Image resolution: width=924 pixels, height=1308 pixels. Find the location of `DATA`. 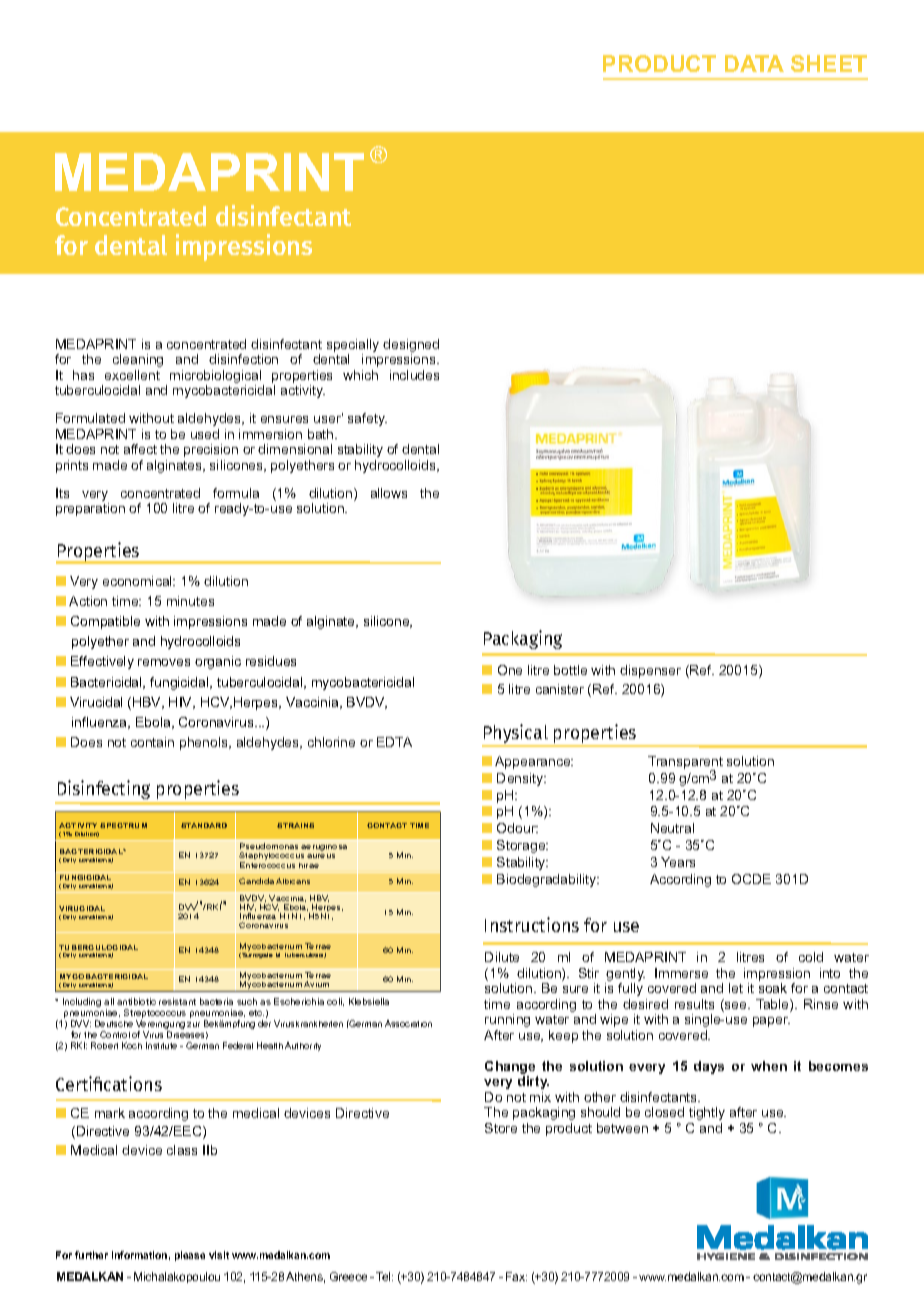

DATA is located at coordinates (754, 63).
